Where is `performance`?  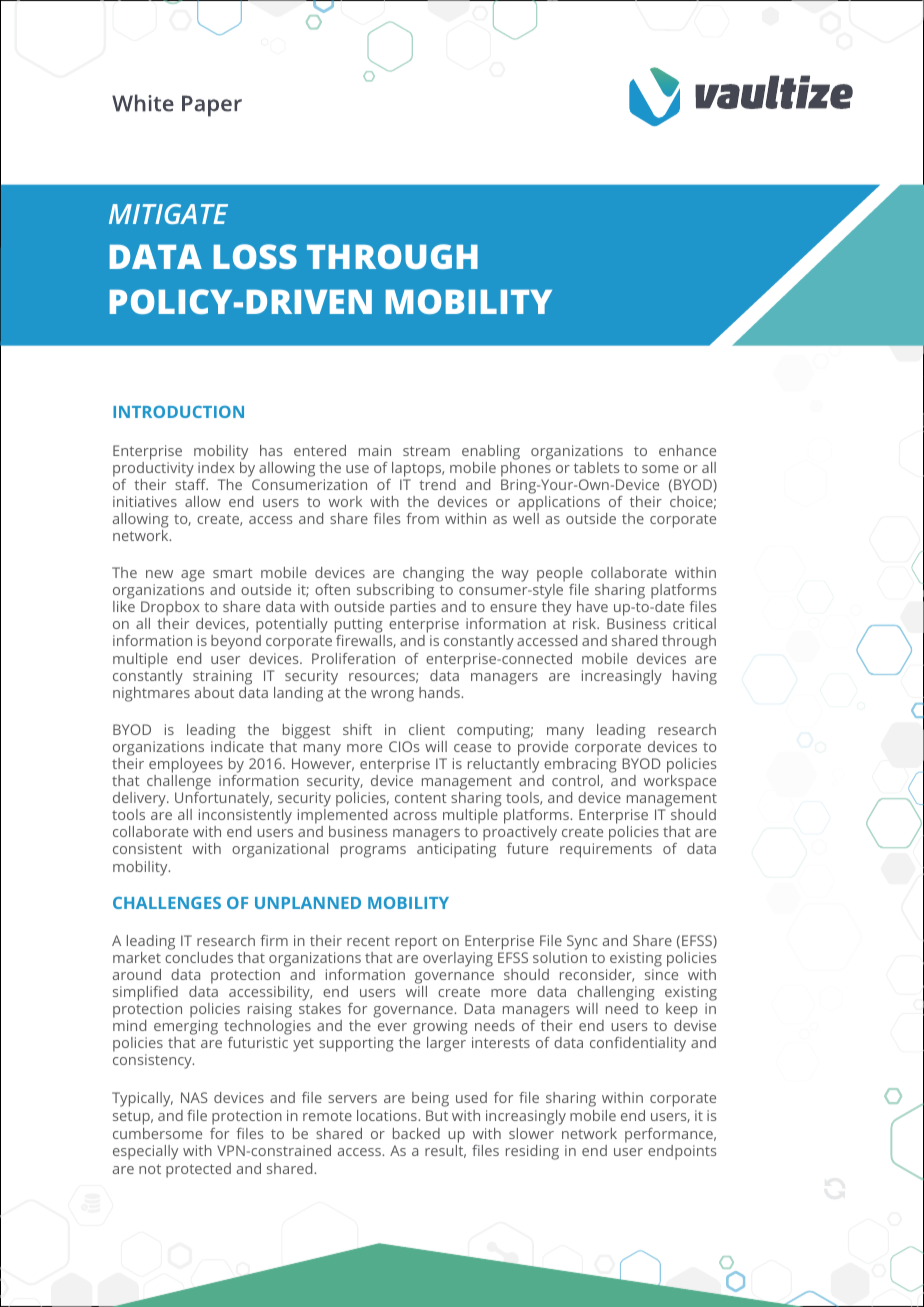 performance is located at coordinates (670, 1135).
